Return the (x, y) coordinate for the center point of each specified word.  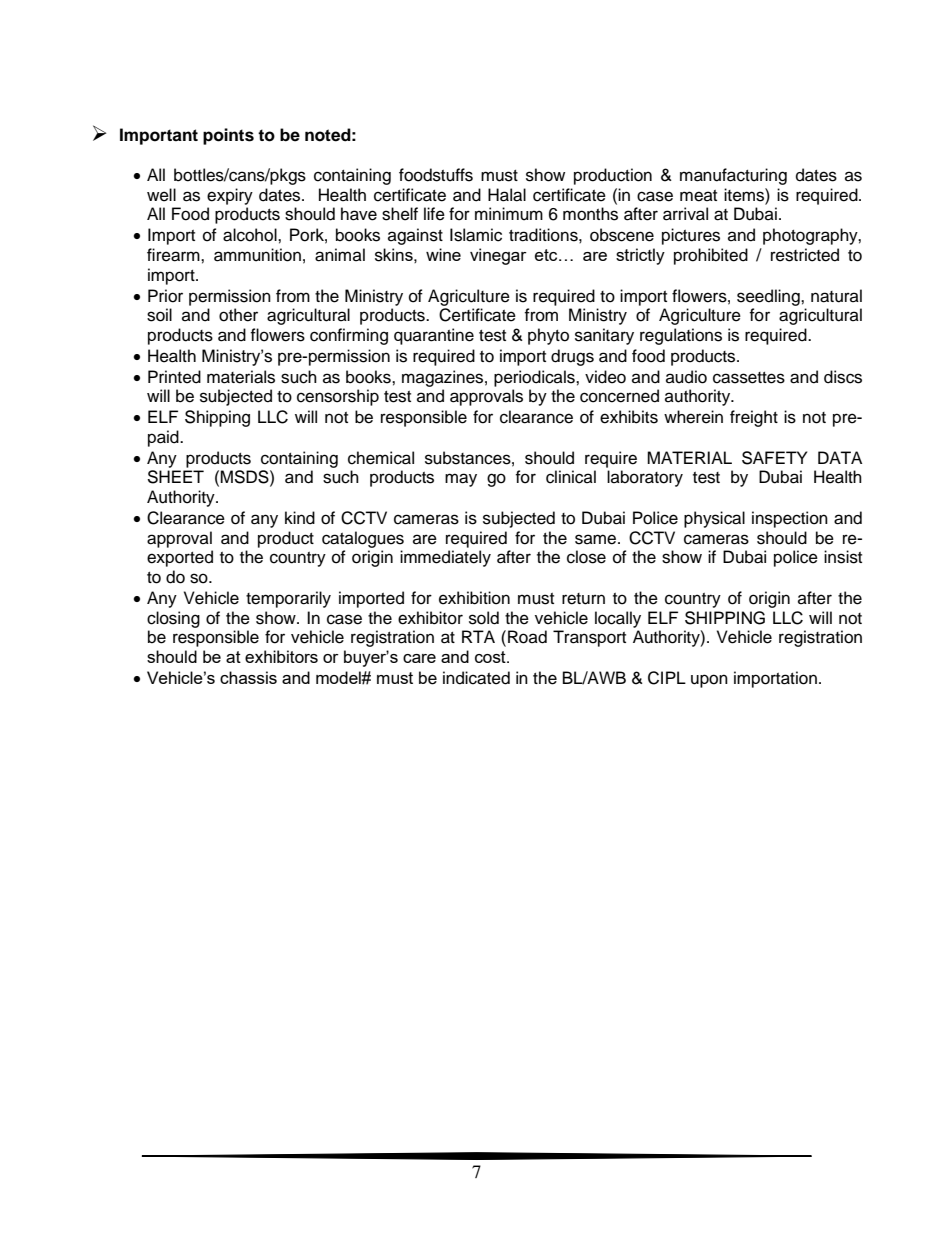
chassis (248, 677)
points (228, 136)
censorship (338, 397)
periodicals (535, 378)
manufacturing (733, 176)
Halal (507, 195)
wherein (693, 417)
